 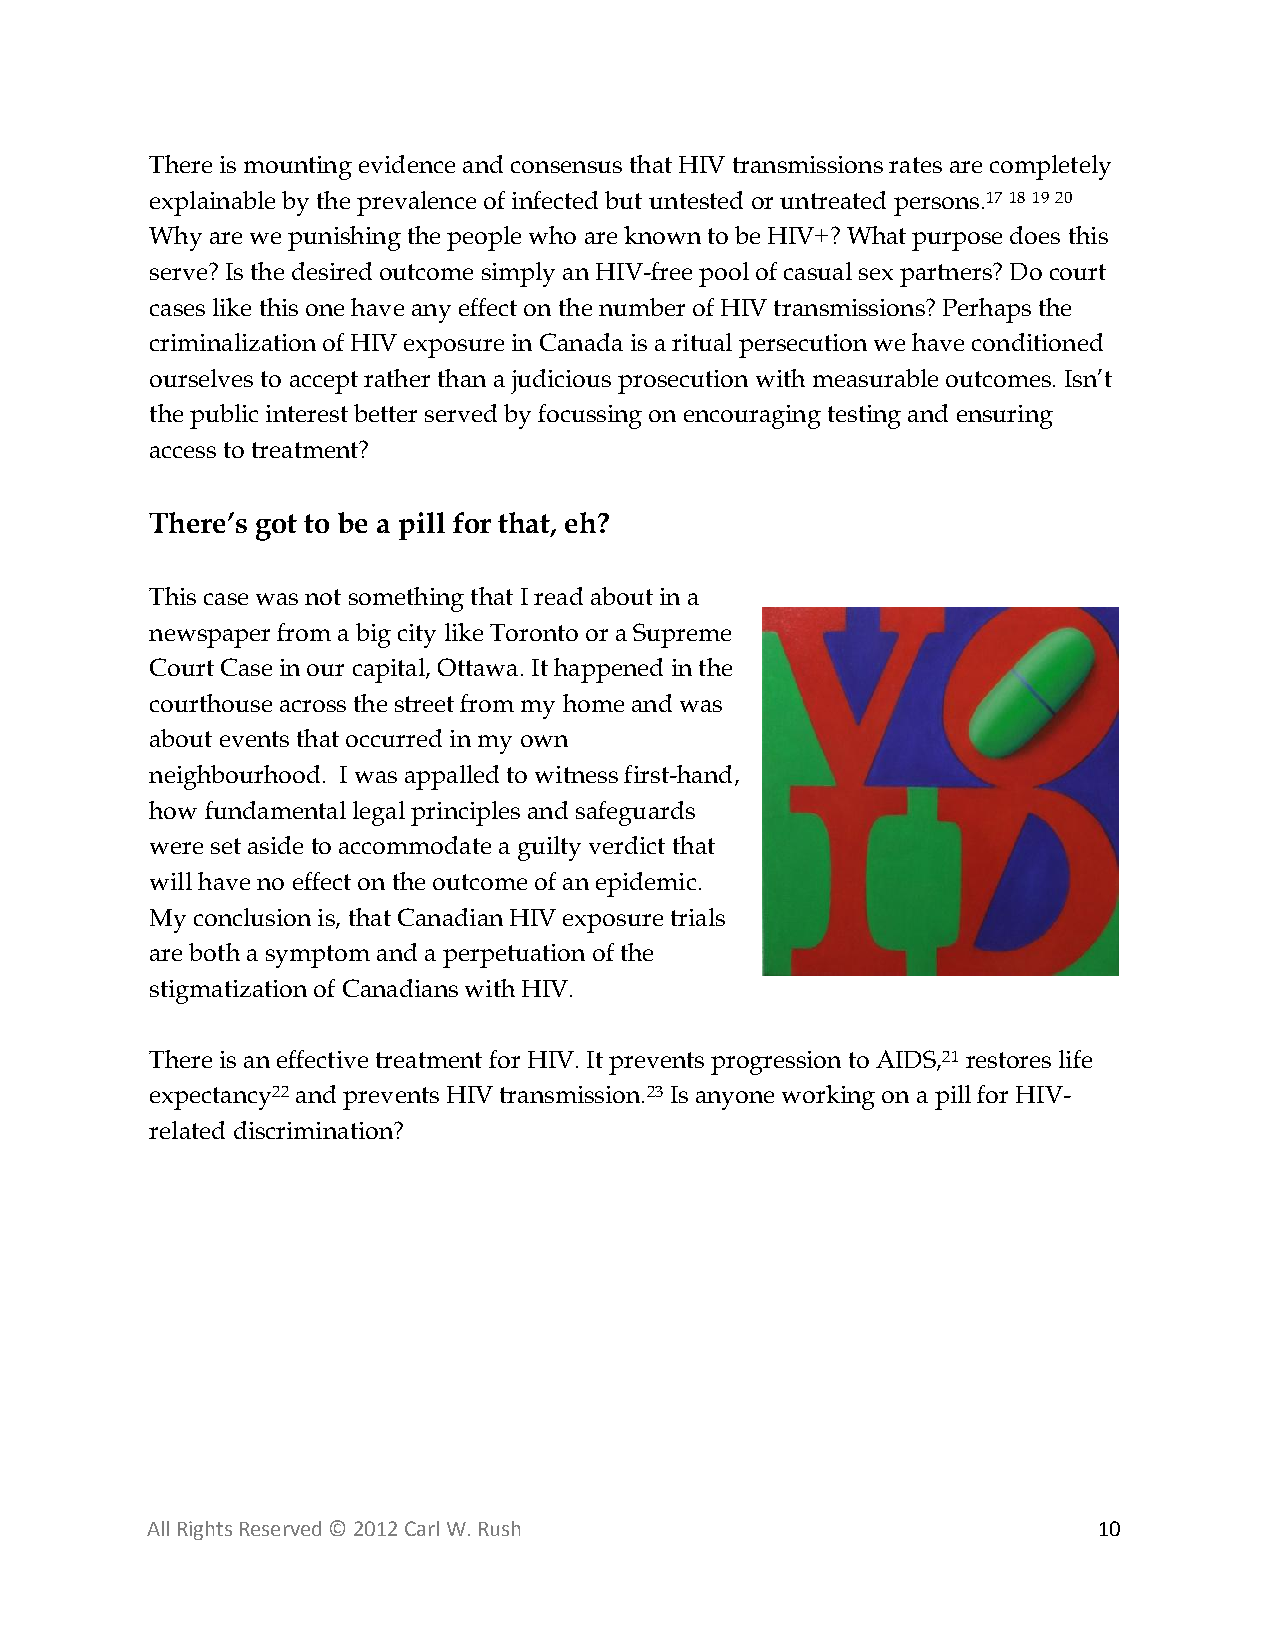 What do you see at coordinates (828, 1097) in the screenshot?
I see `working` at bounding box center [828, 1097].
